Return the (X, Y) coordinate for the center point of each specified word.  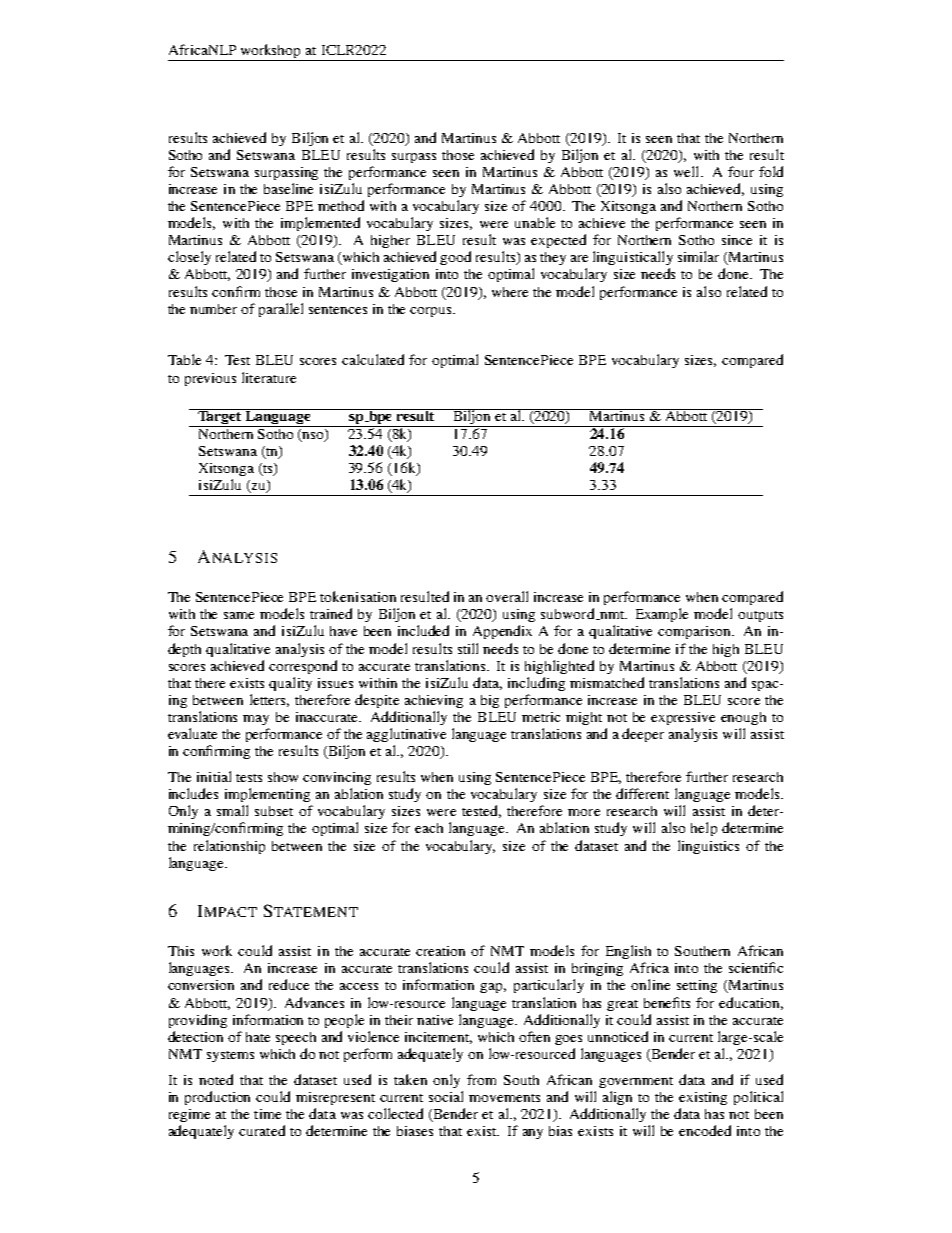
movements (504, 1098)
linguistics (708, 847)
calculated (373, 359)
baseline (288, 188)
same (239, 615)
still (468, 648)
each (429, 828)
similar (698, 256)
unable (535, 222)
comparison (696, 632)
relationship (229, 847)
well (688, 171)
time (267, 1114)
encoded (705, 1130)
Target (220, 418)
